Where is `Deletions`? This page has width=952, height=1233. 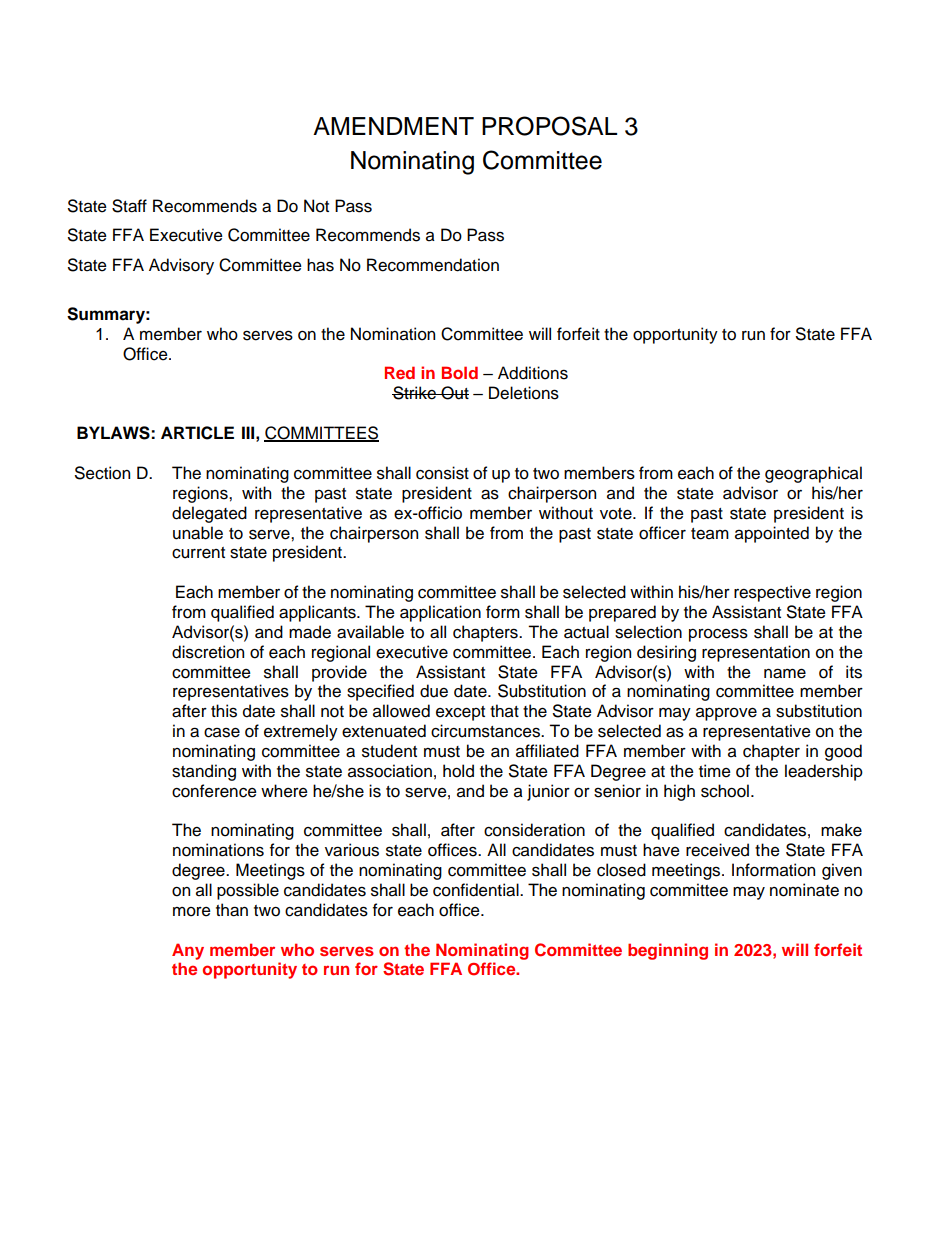
Deletions is located at coordinates (524, 393).
